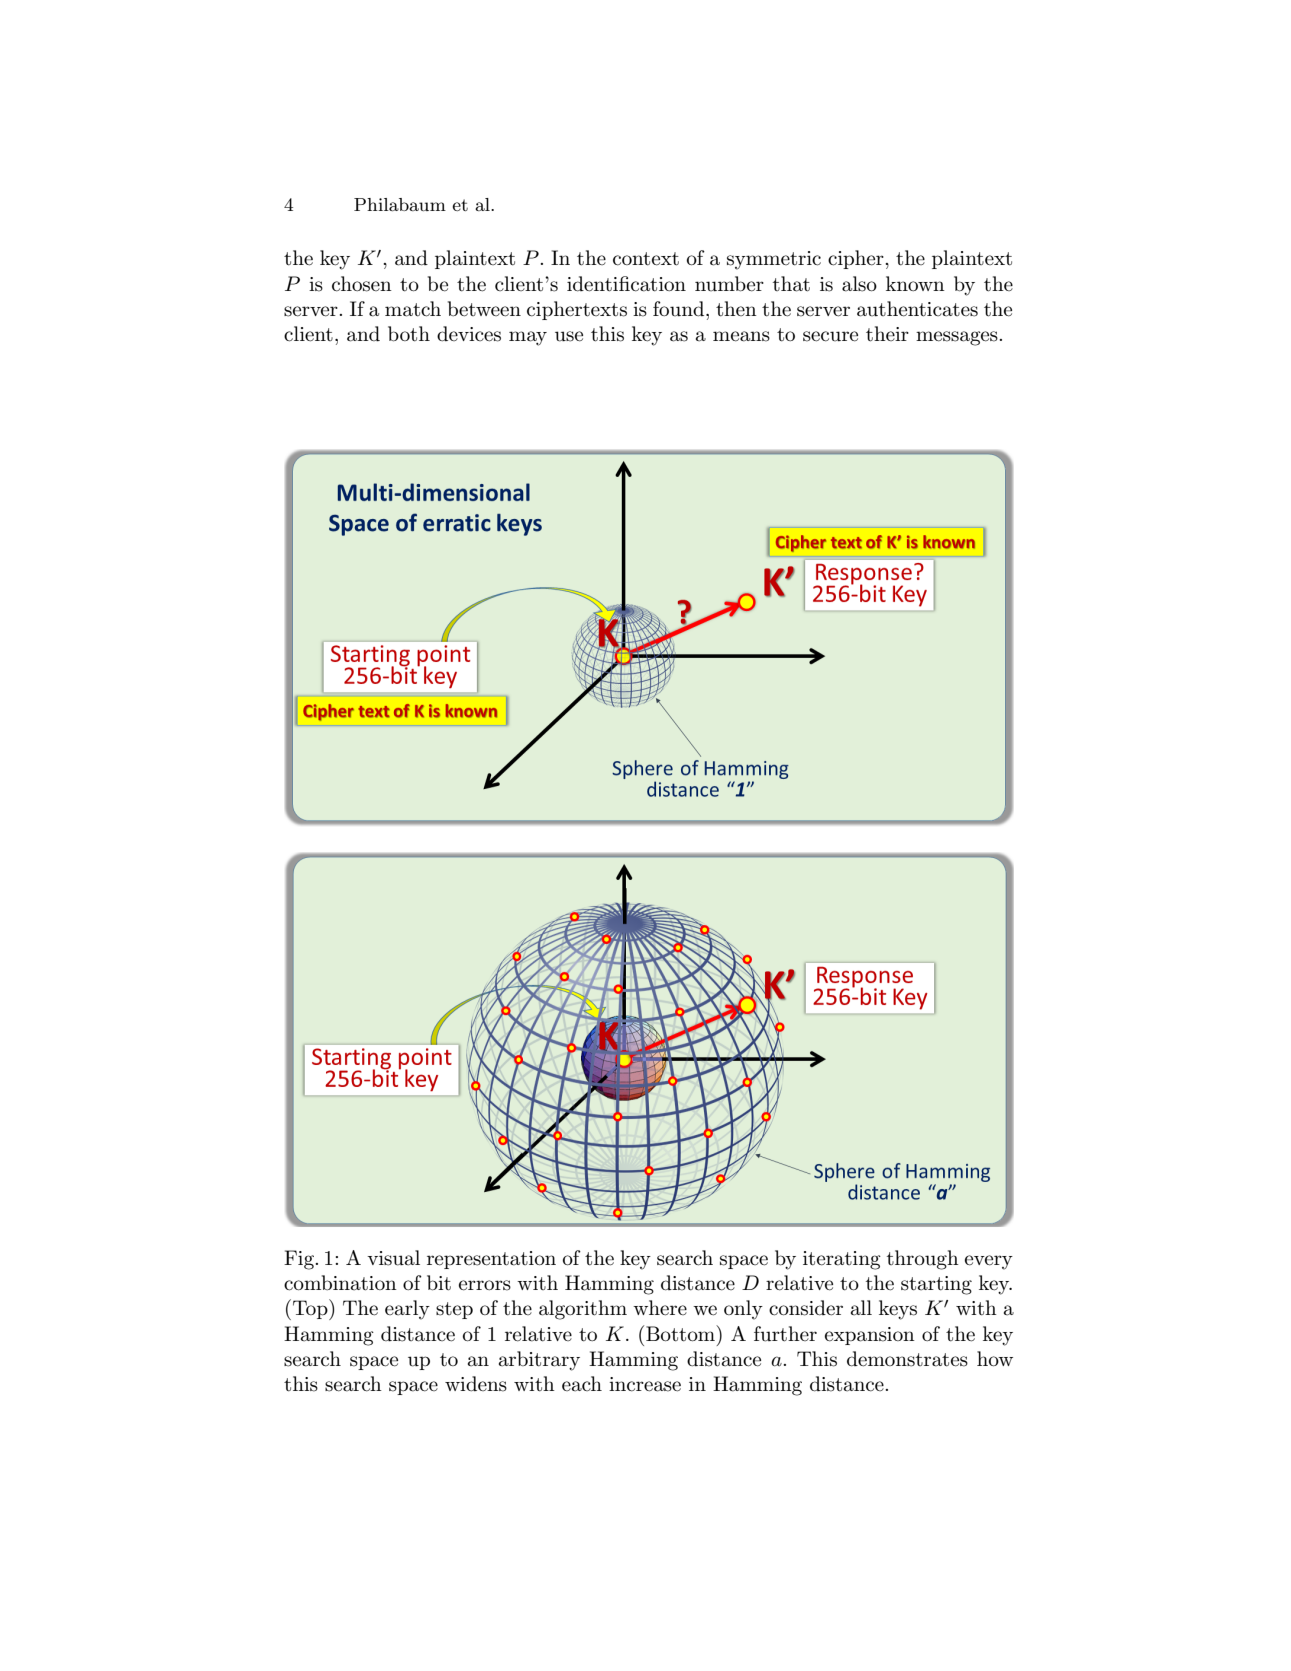 This image has height=1671, width=1291. Describe the element at coordinates (958, 338) in the image. I see `messages` at that location.
